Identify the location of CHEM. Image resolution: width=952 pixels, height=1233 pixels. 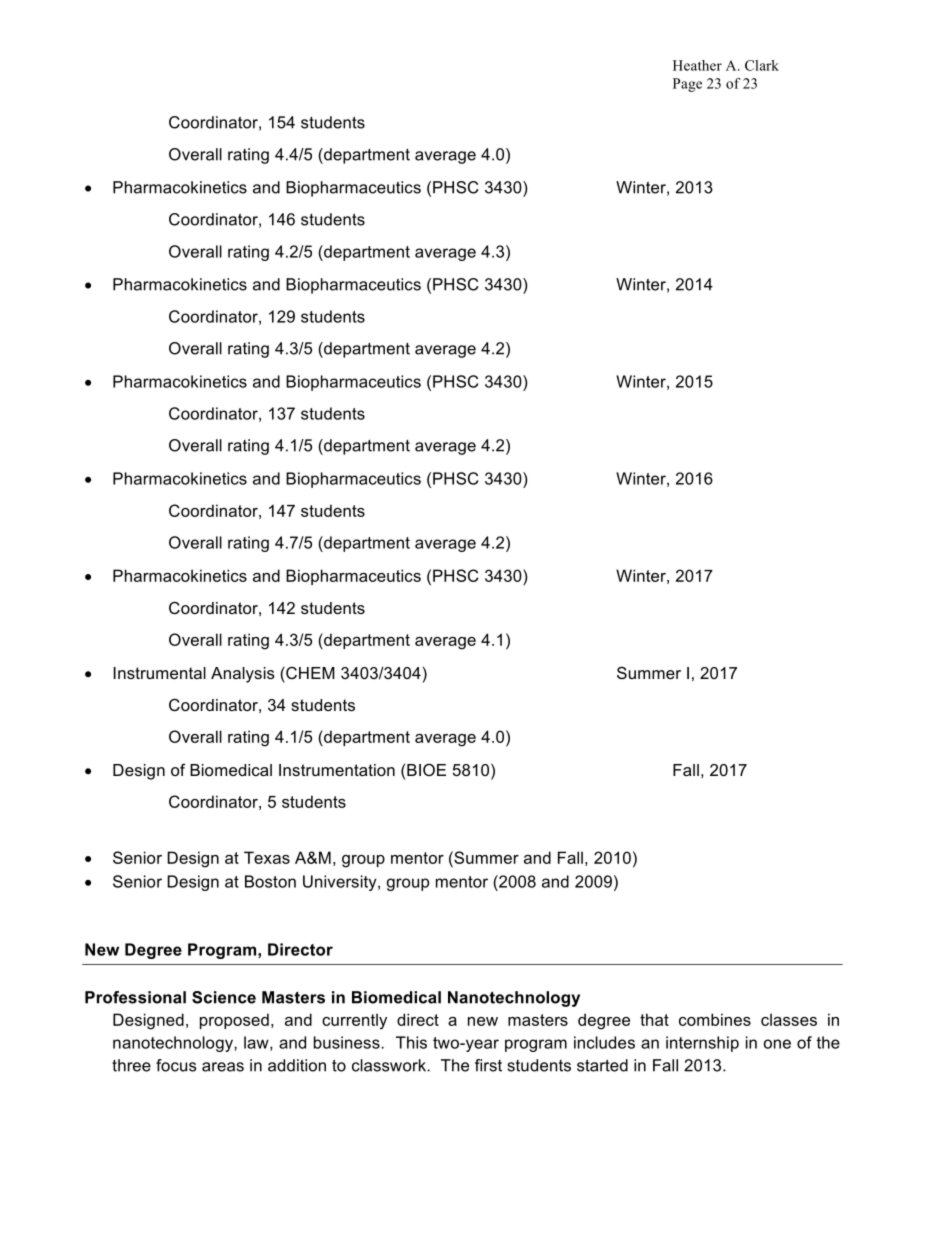
(309, 673).
